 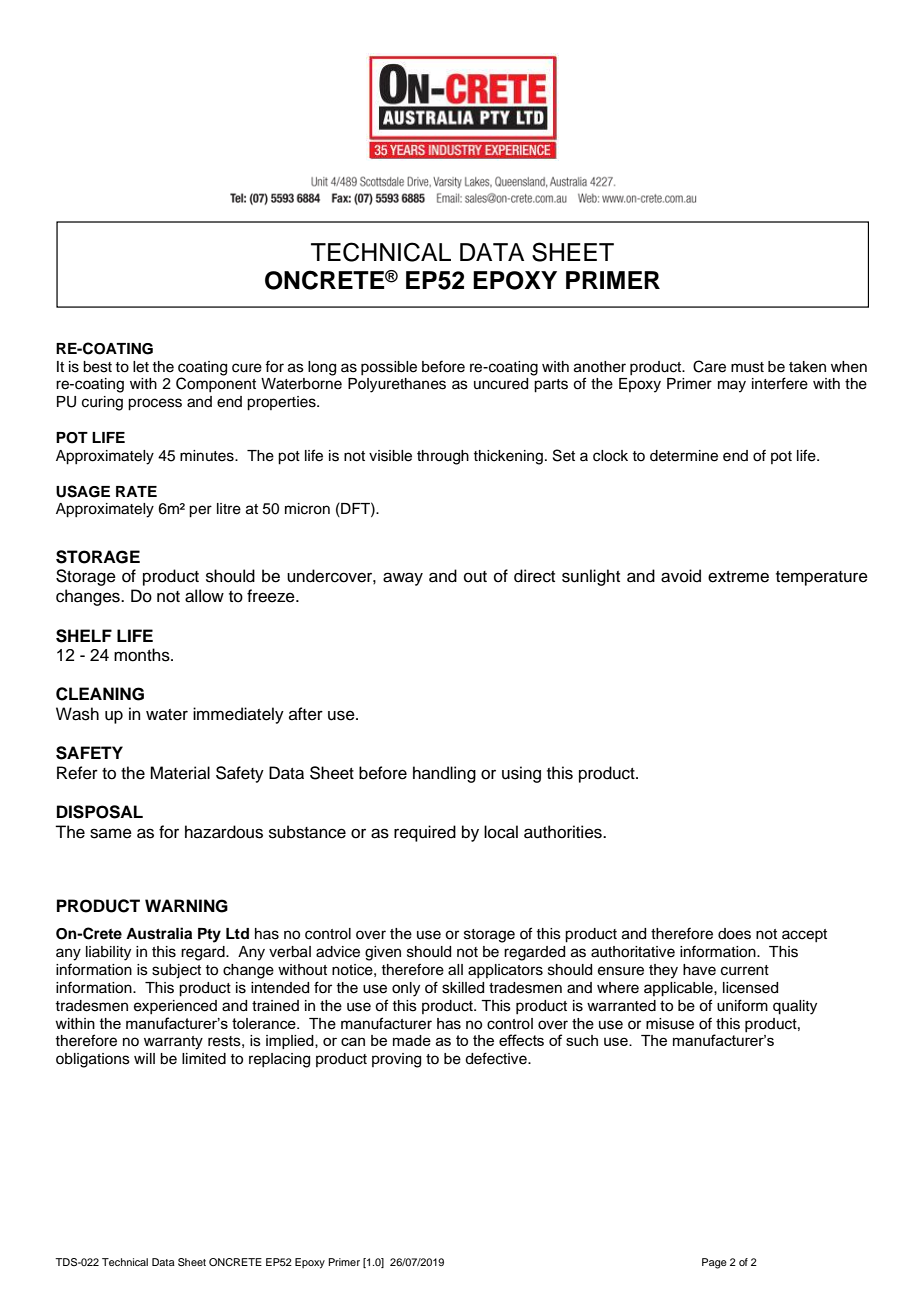 What do you see at coordinates (155, 404) in the screenshot?
I see `process` at bounding box center [155, 404].
